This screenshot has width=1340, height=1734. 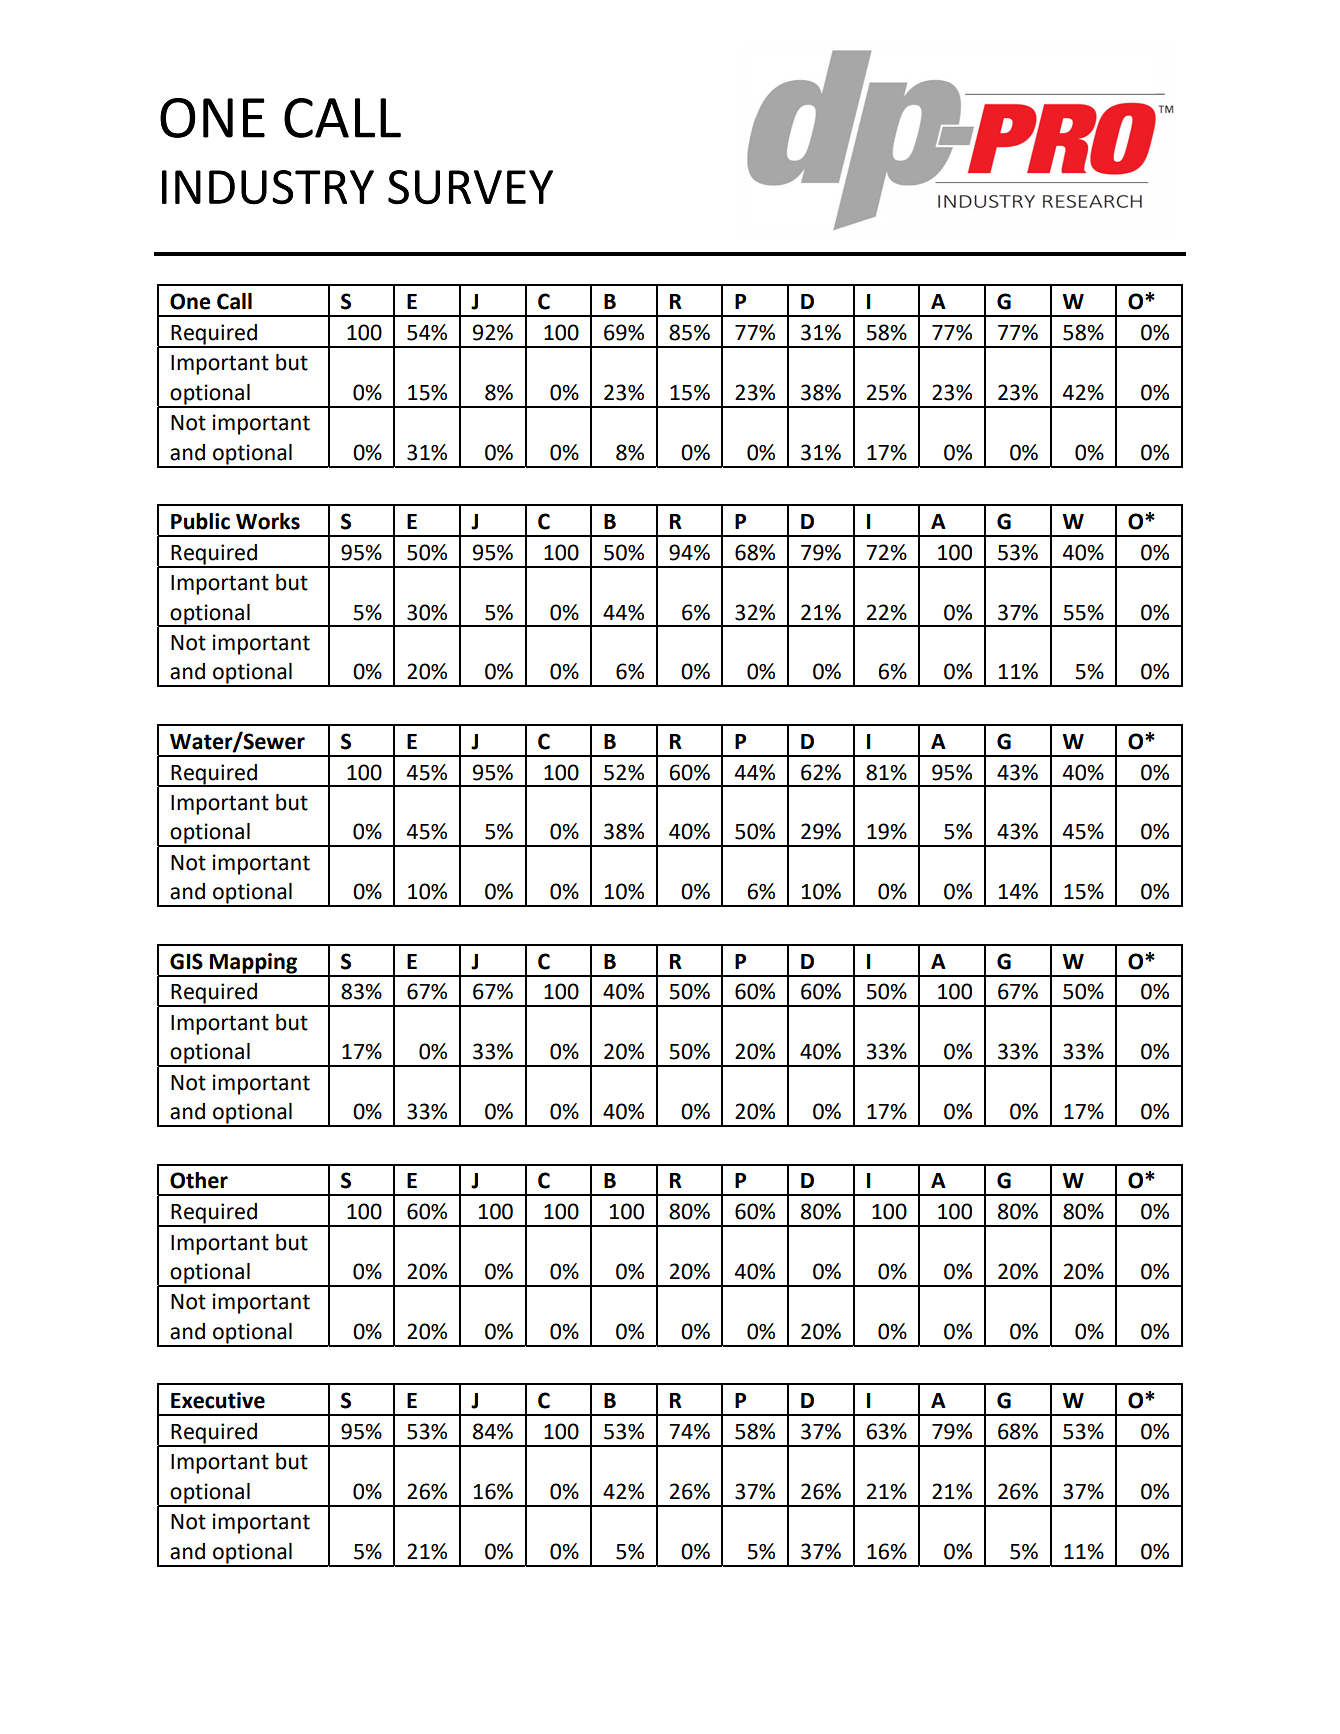 I want to click on Public, so click(x=200, y=521).
